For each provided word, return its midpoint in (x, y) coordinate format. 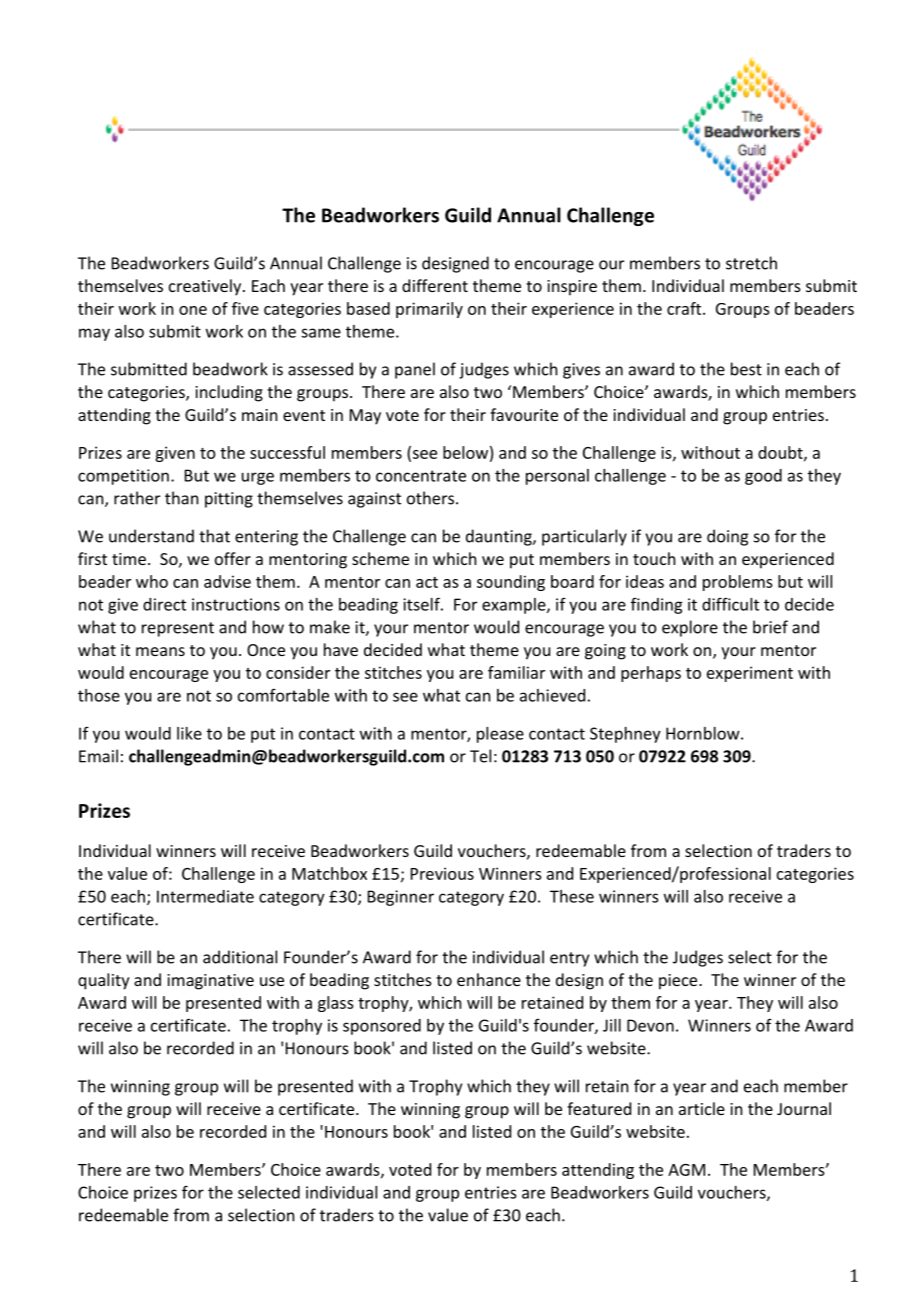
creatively (206, 287)
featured (599, 1108)
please (500, 735)
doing (727, 537)
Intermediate (205, 896)
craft (685, 308)
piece (679, 982)
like (189, 733)
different (435, 285)
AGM (686, 1170)
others (432, 498)
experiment (750, 674)
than (181, 498)
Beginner (401, 898)
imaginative (210, 982)
